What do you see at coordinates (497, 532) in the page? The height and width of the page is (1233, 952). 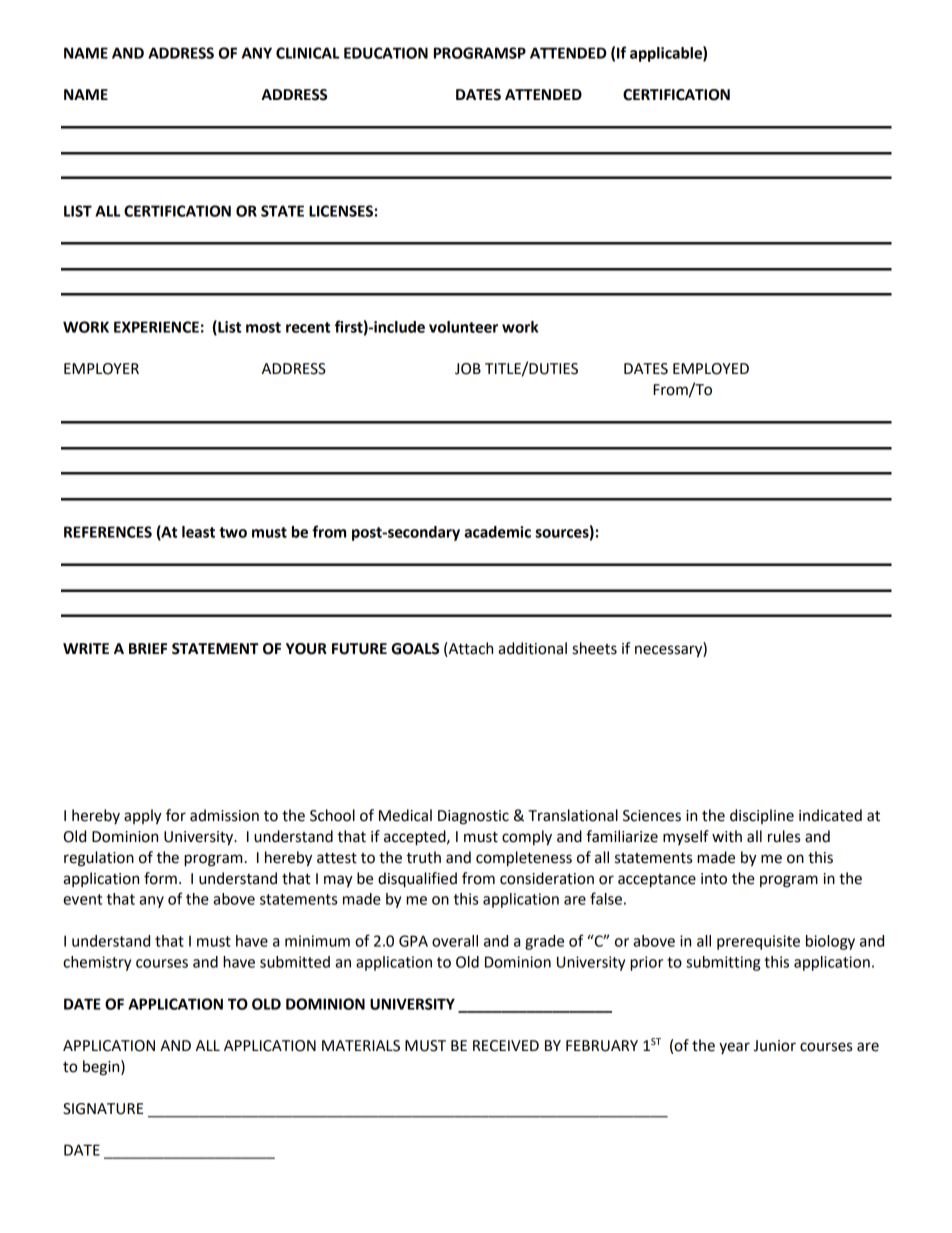 I see `academic` at bounding box center [497, 532].
